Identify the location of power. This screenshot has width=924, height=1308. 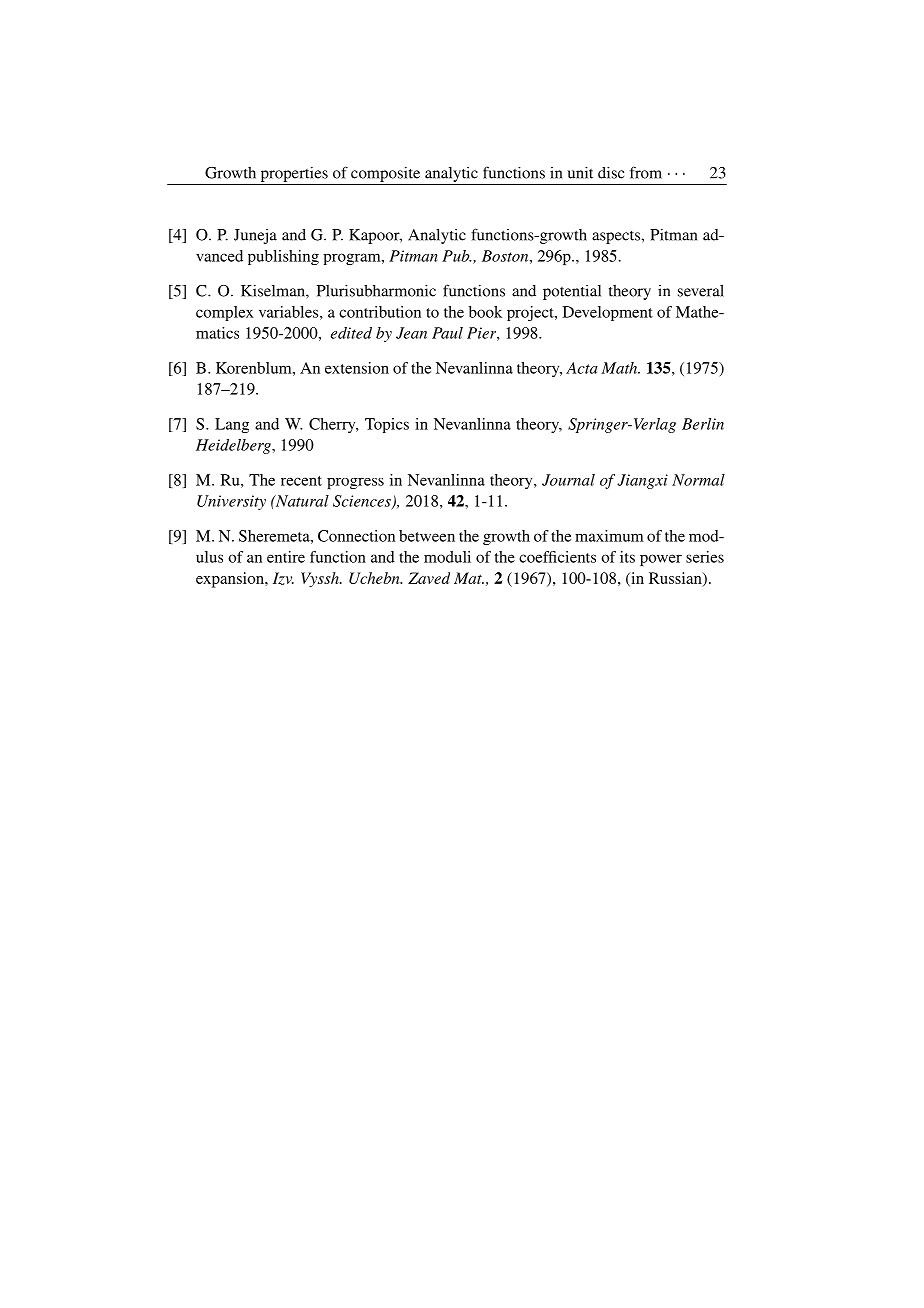
(661, 560).
